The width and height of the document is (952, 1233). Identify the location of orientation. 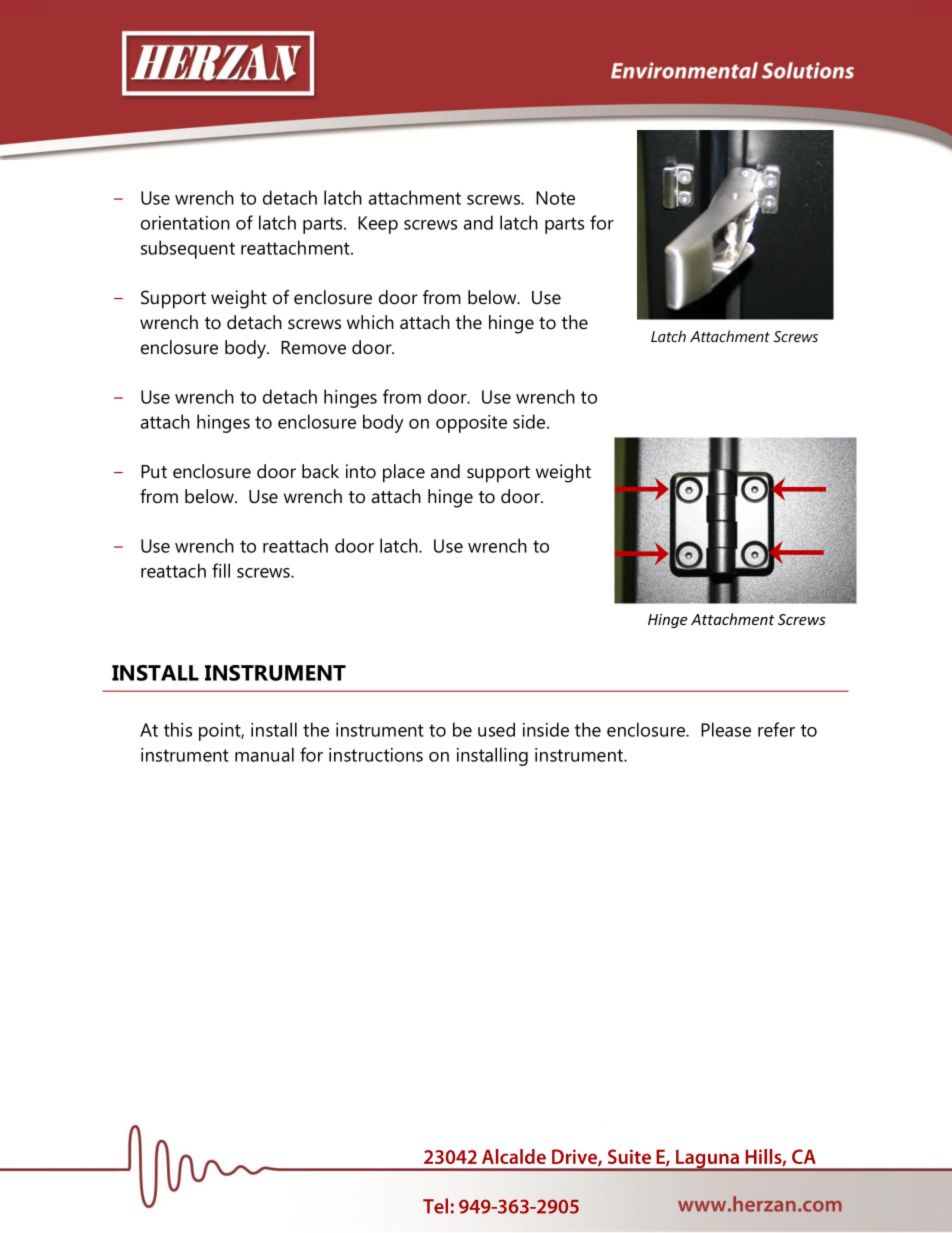
(185, 223).
